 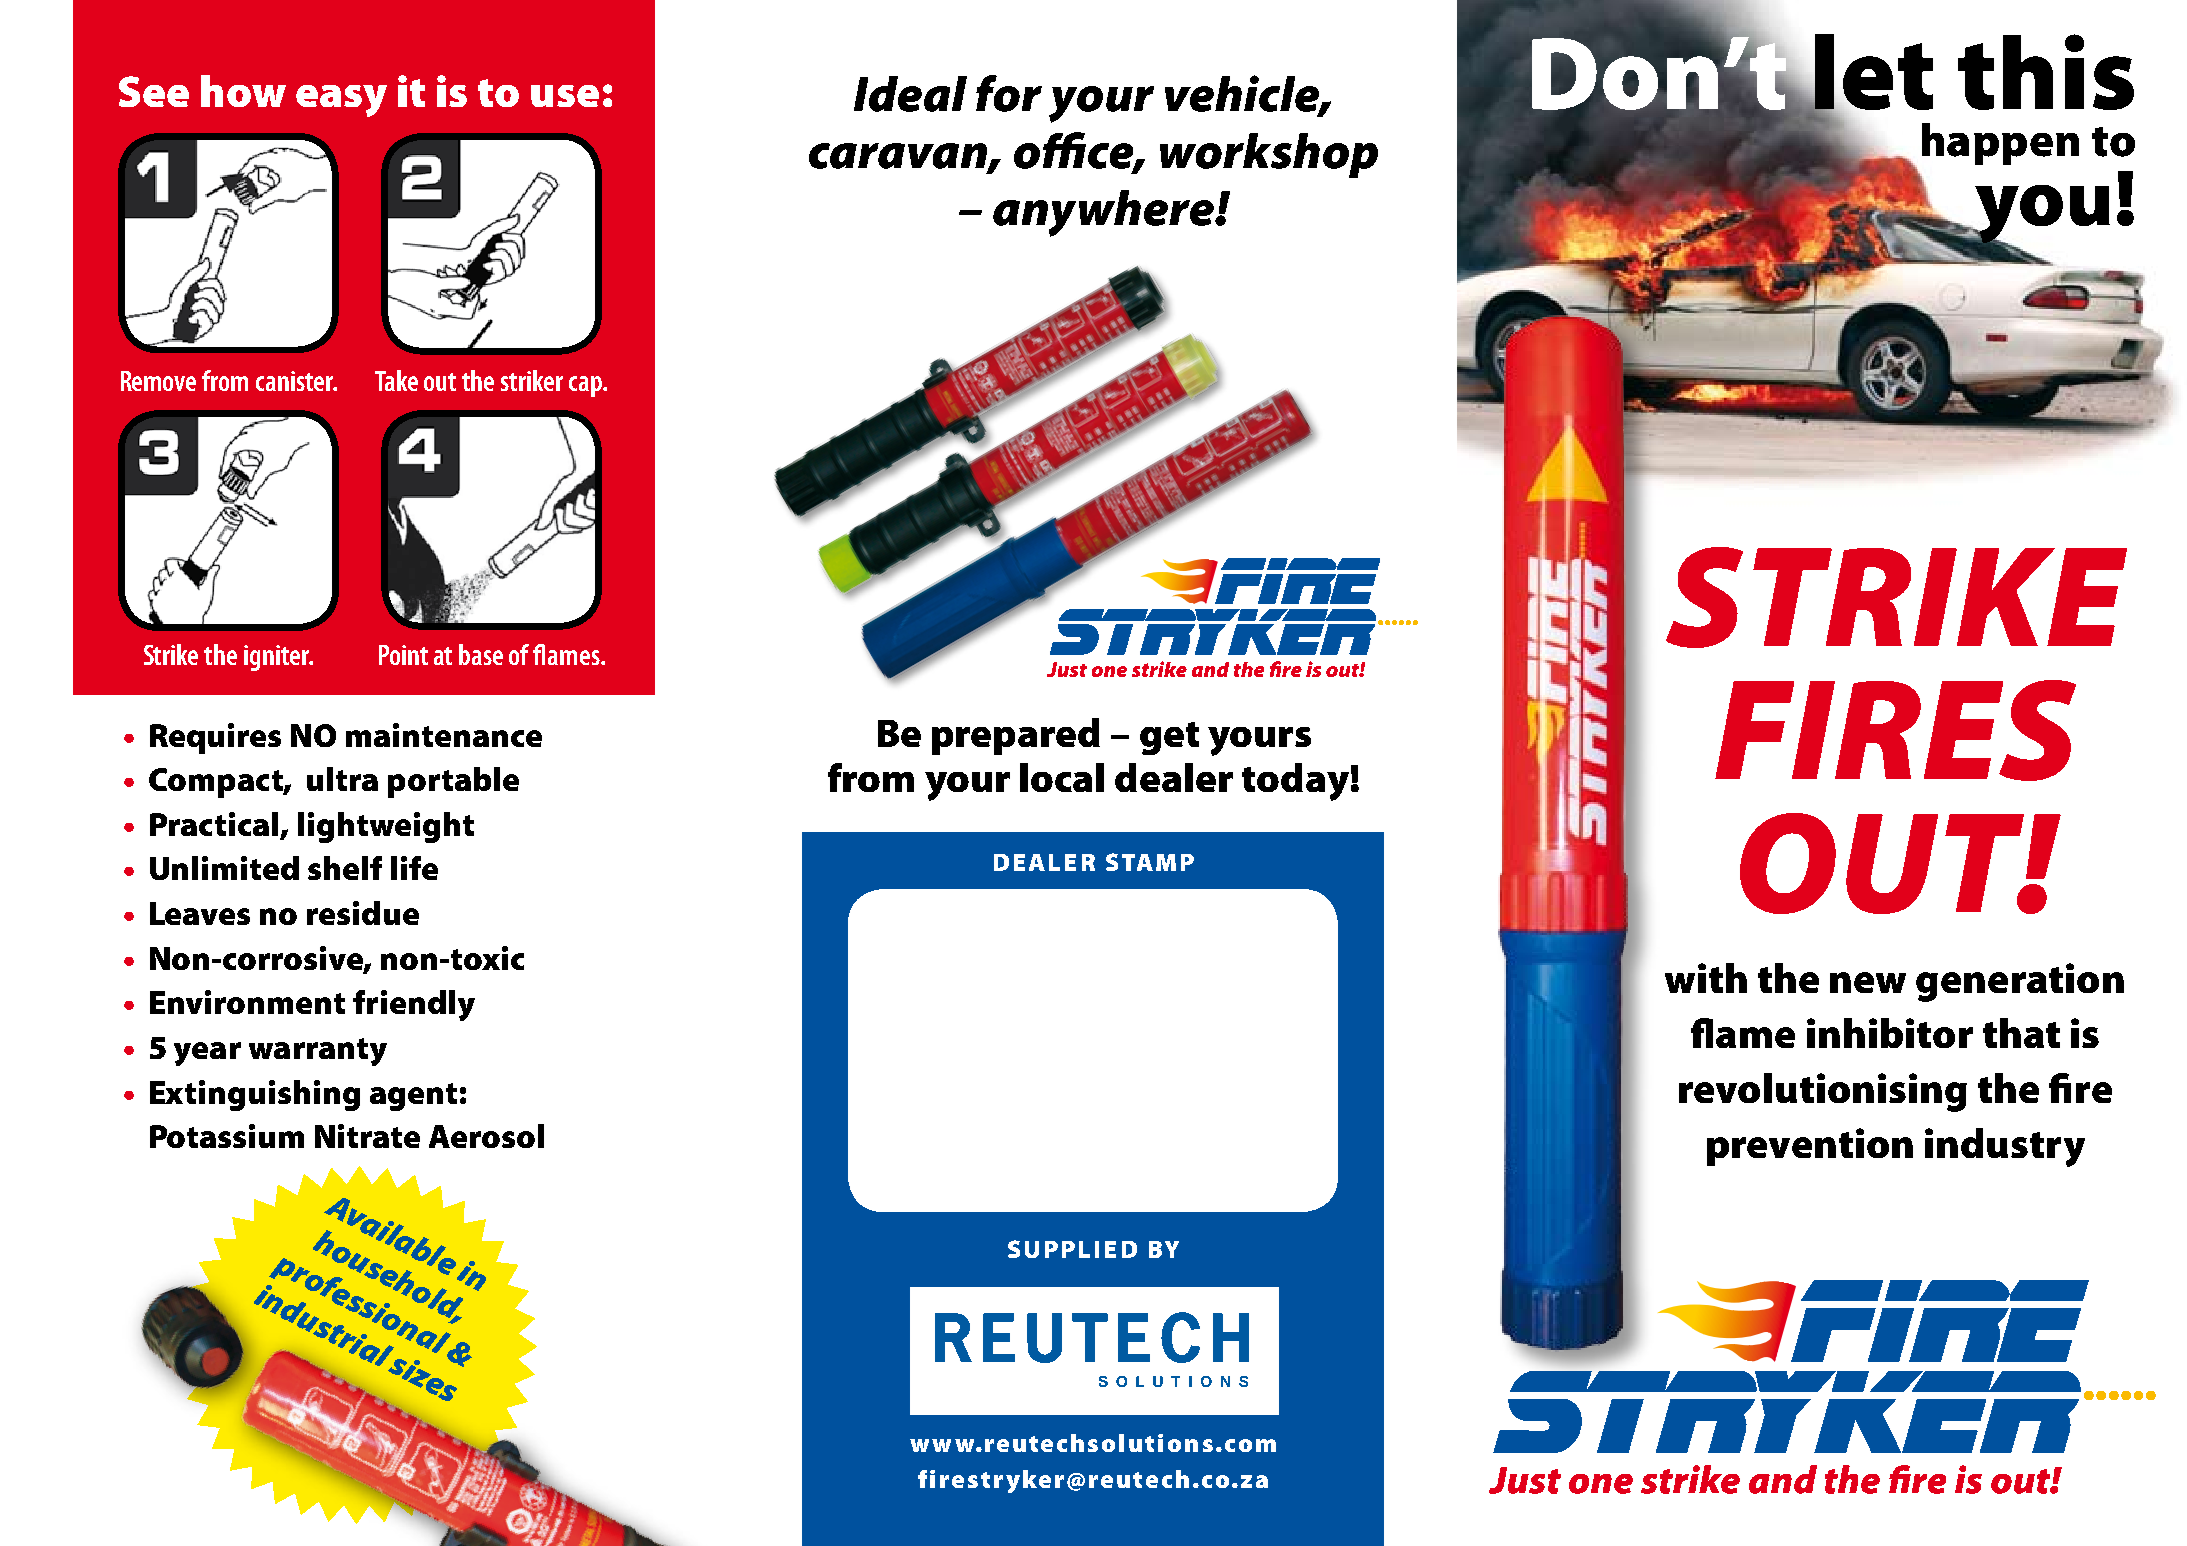 What do you see at coordinates (1810, 1147) in the screenshot?
I see `prevention` at bounding box center [1810, 1147].
